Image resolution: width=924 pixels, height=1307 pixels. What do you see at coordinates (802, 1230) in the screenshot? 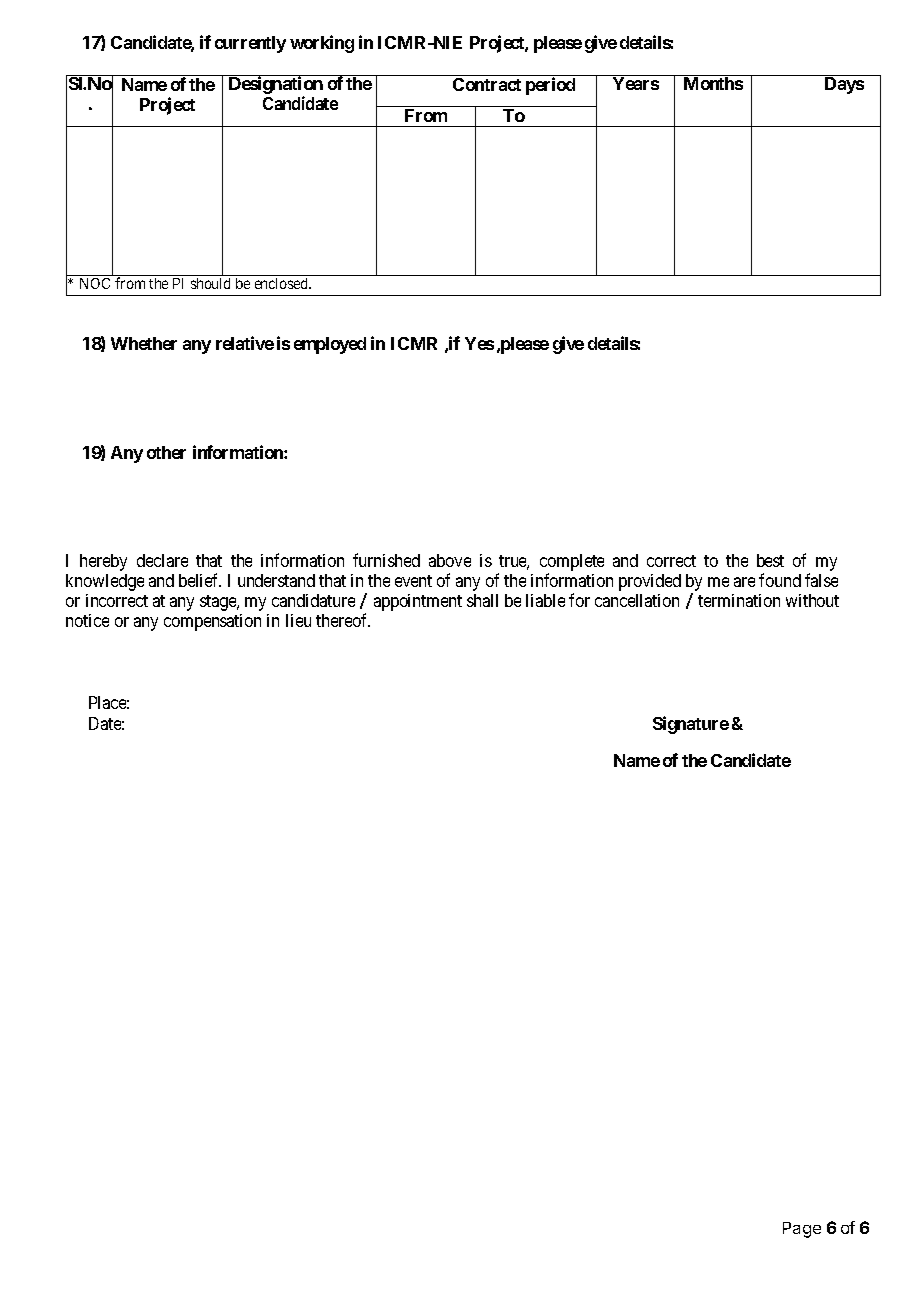
I see `Page` at bounding box center [802, 1230].
